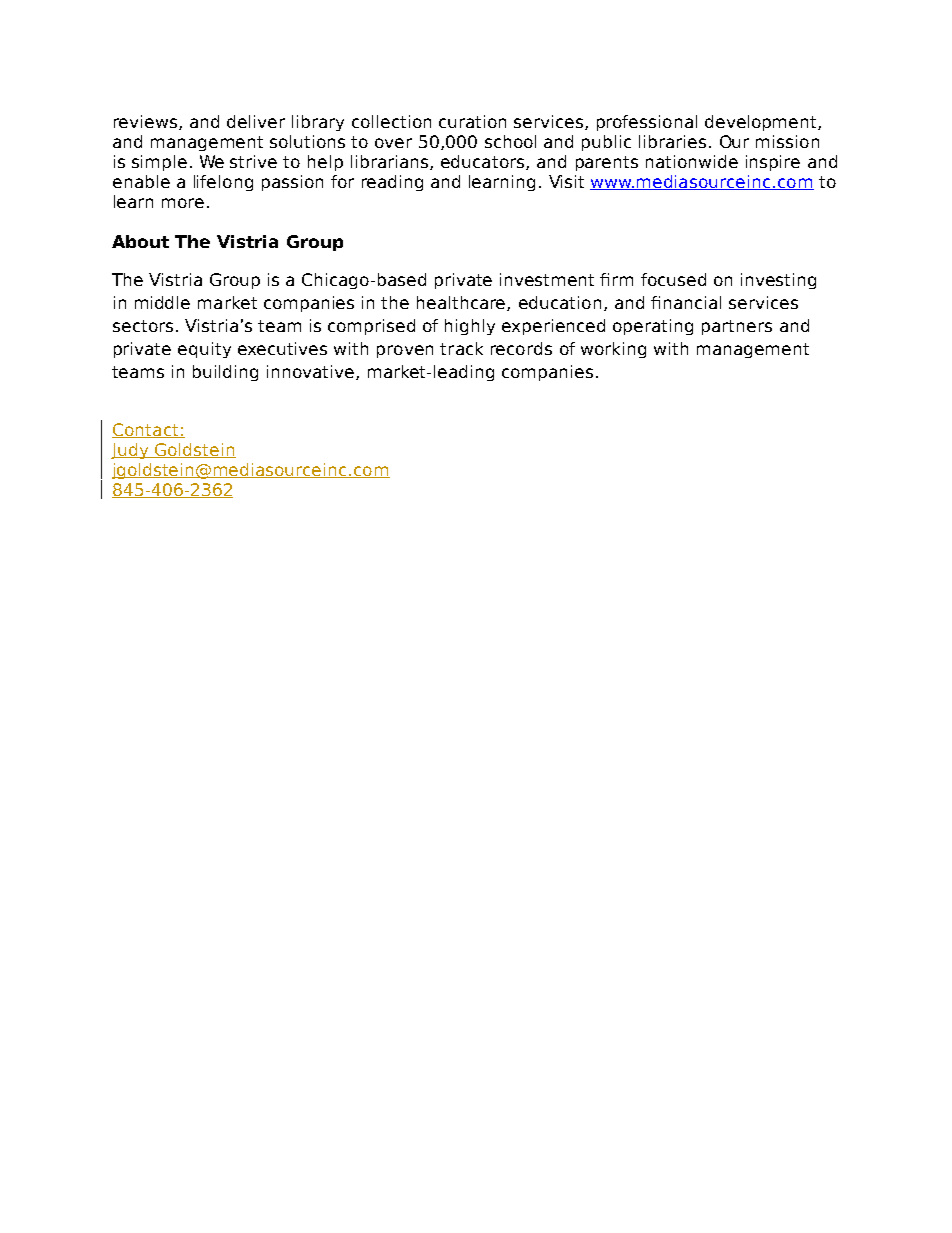  I want to click on highly, so click(470, 327).
